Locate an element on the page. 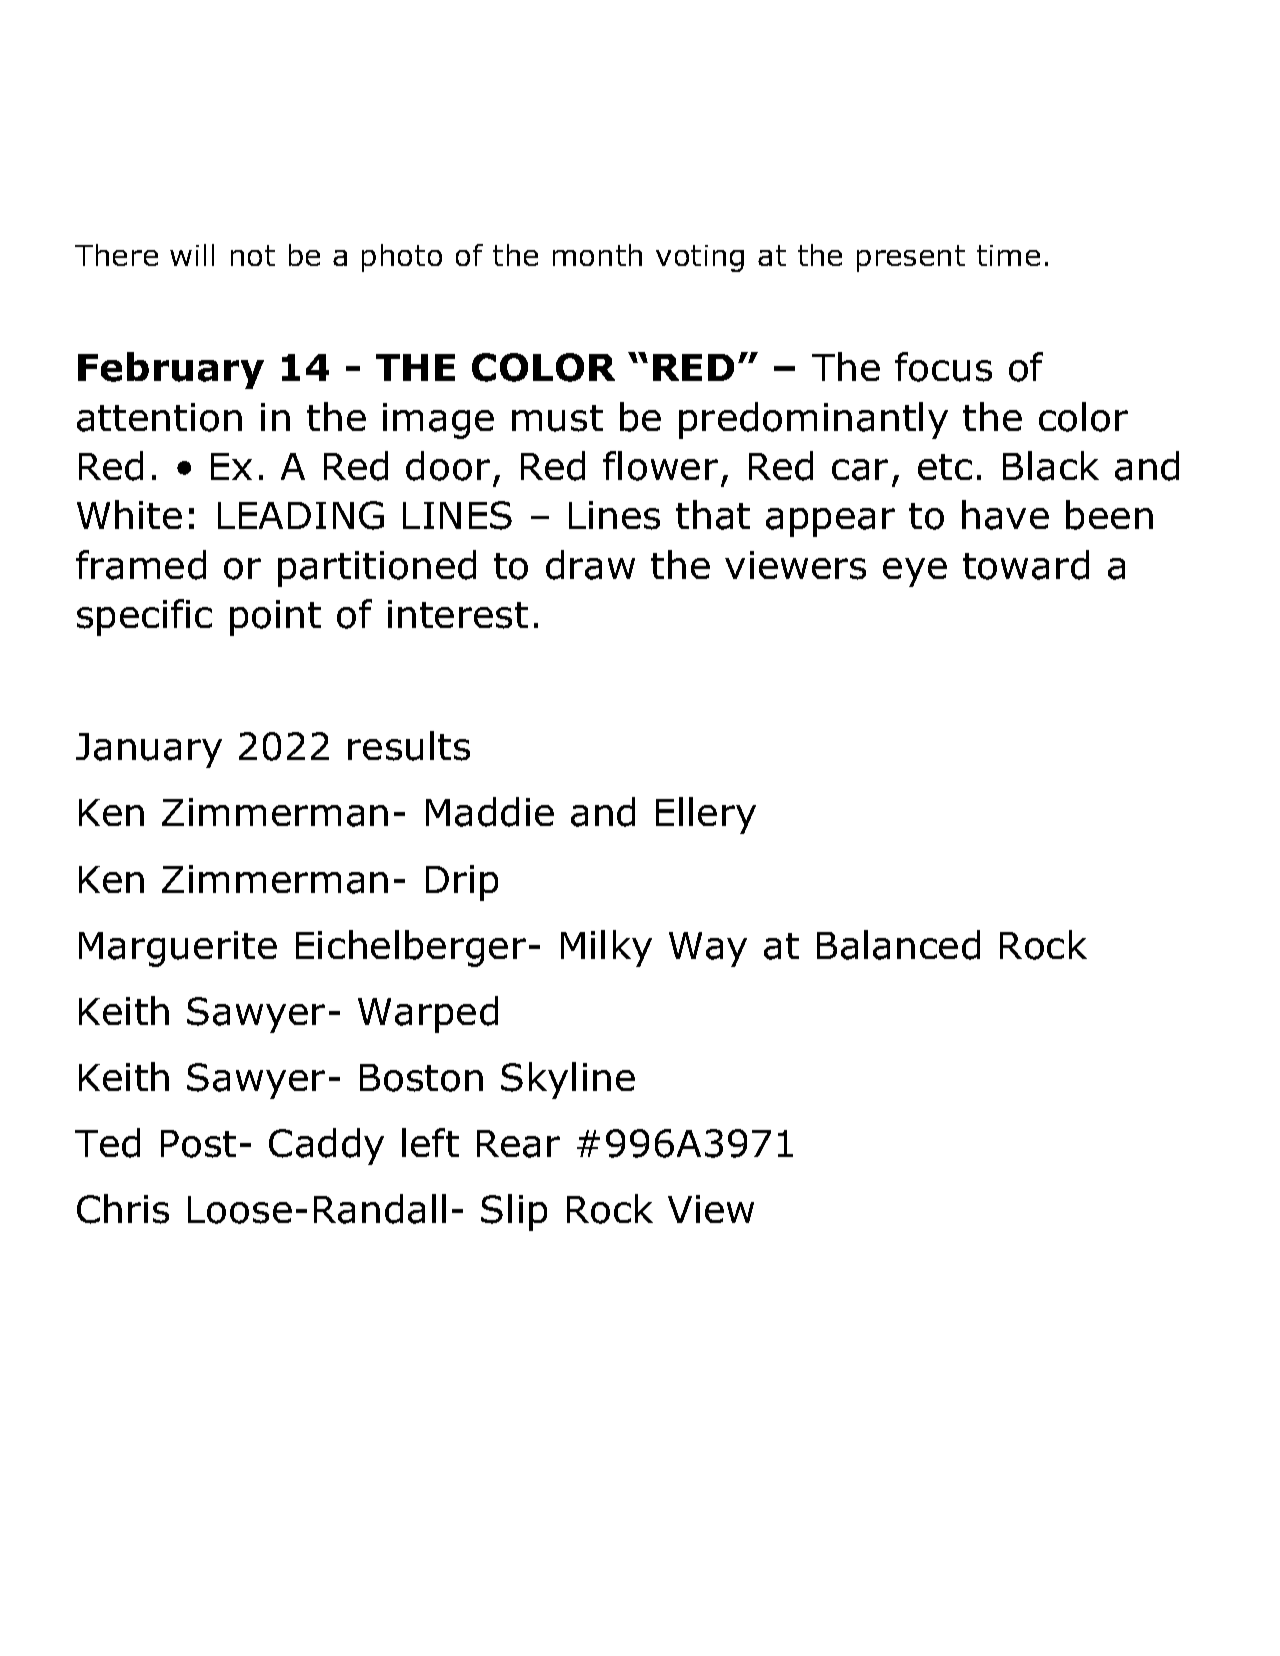  Rear is located at coordinates (518, 1144).
